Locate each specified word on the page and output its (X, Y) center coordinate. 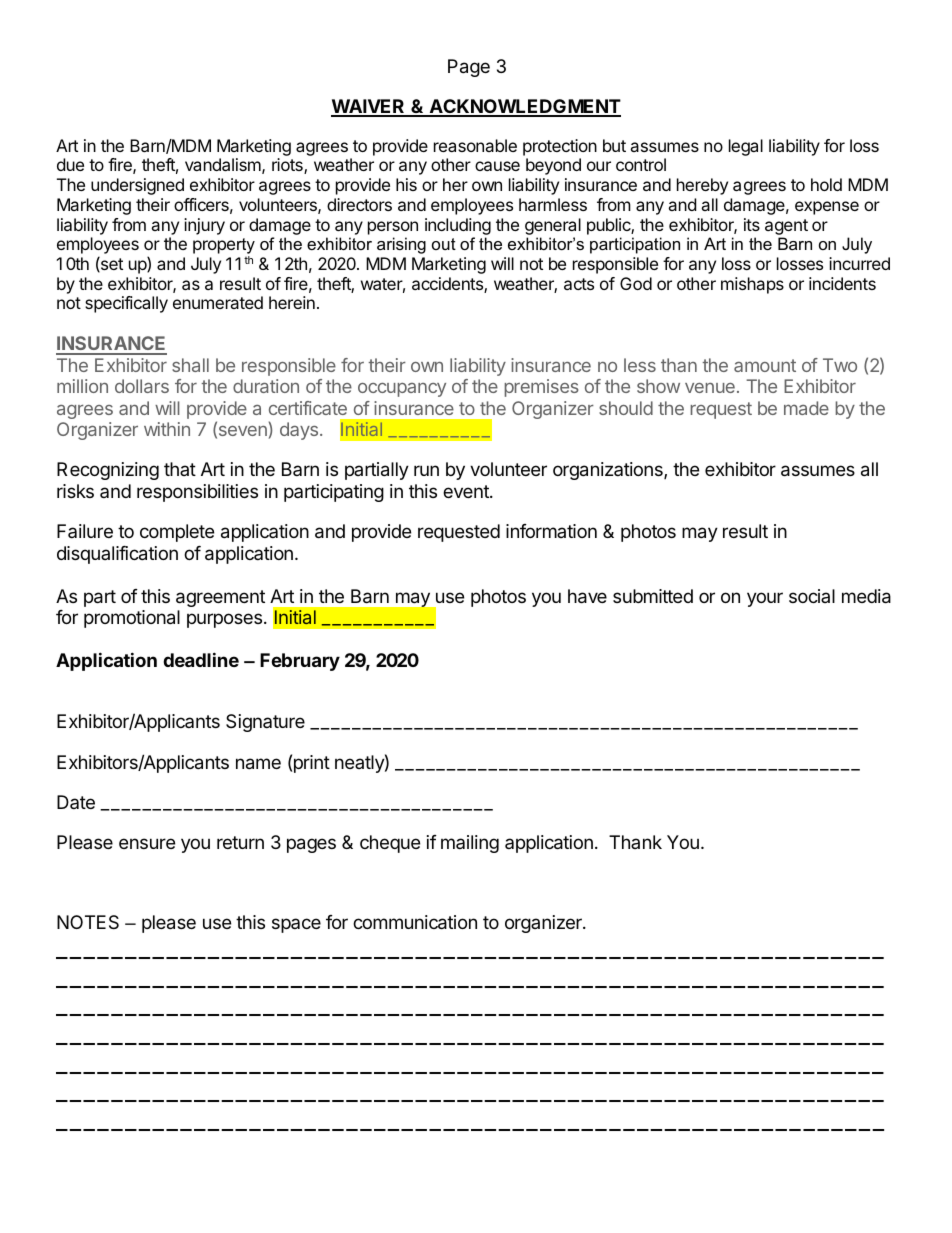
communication (415, 922)
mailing (470, 844)
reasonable (475, 145)
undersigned (137, 186)
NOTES (88, 922)
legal (746, 147)
